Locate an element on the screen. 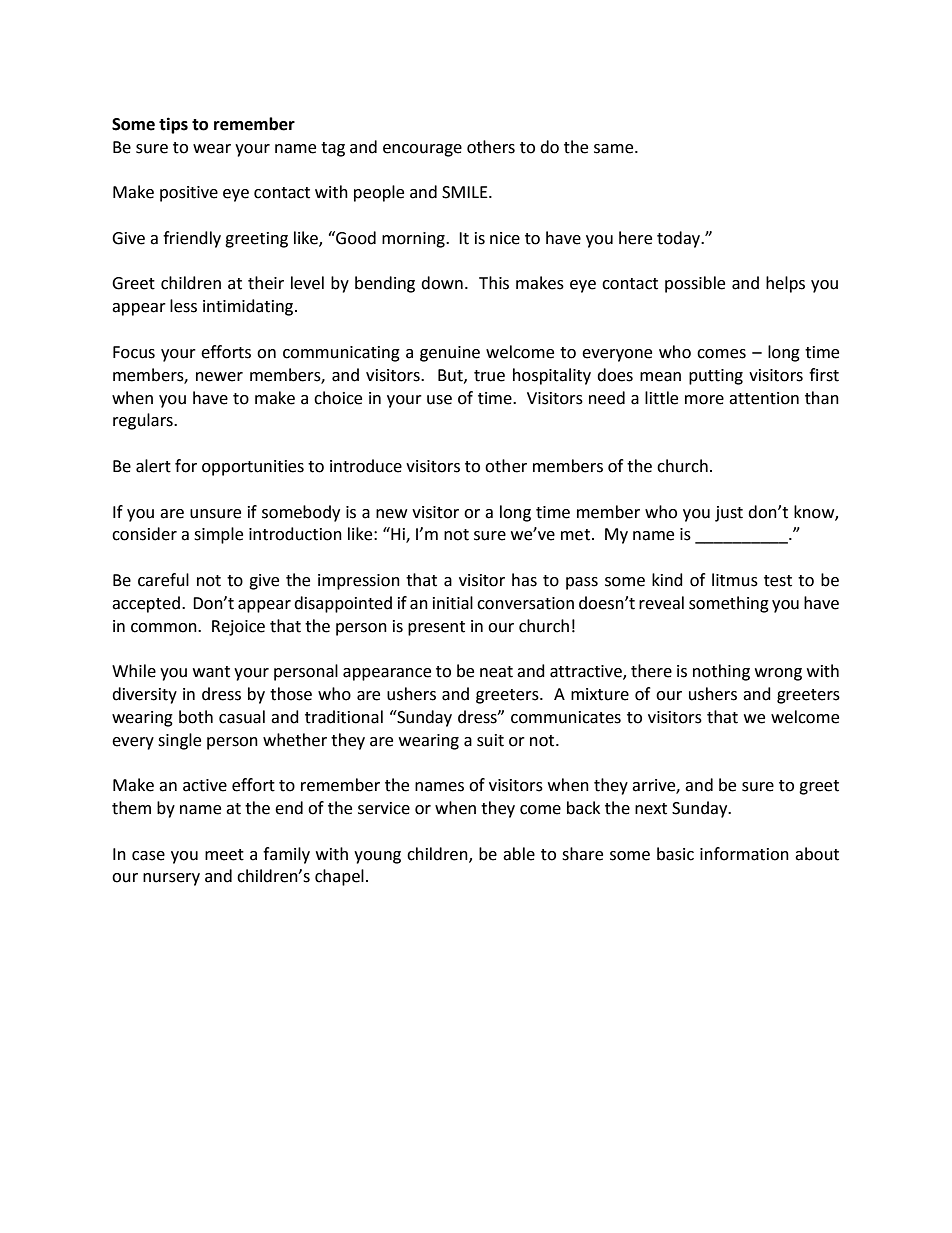 The image size is (952, 1233). true is located at coordinates (489, 376).
